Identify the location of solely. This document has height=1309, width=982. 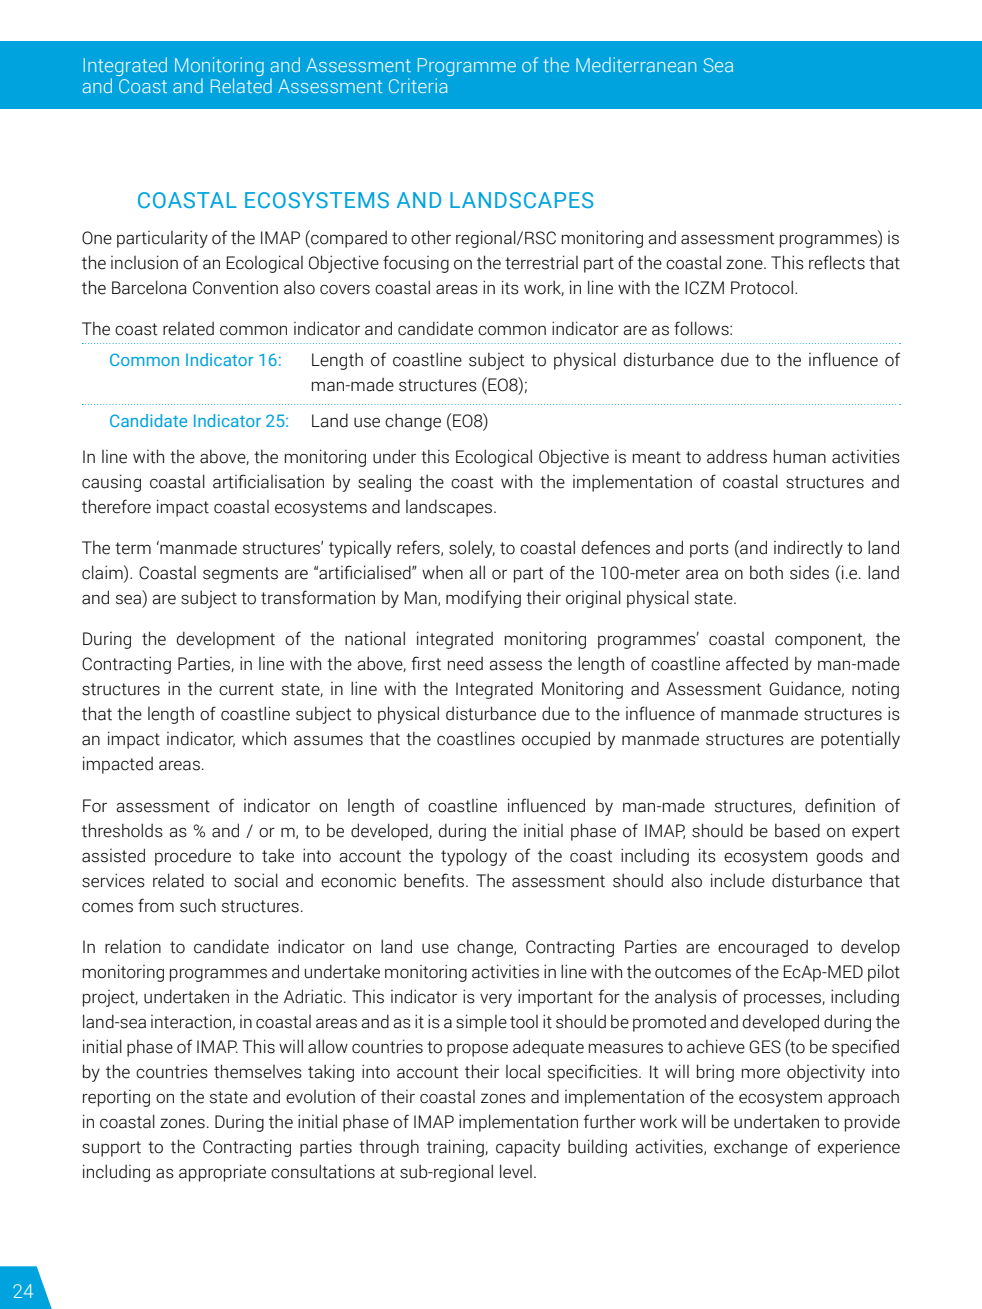
(472, 549).
